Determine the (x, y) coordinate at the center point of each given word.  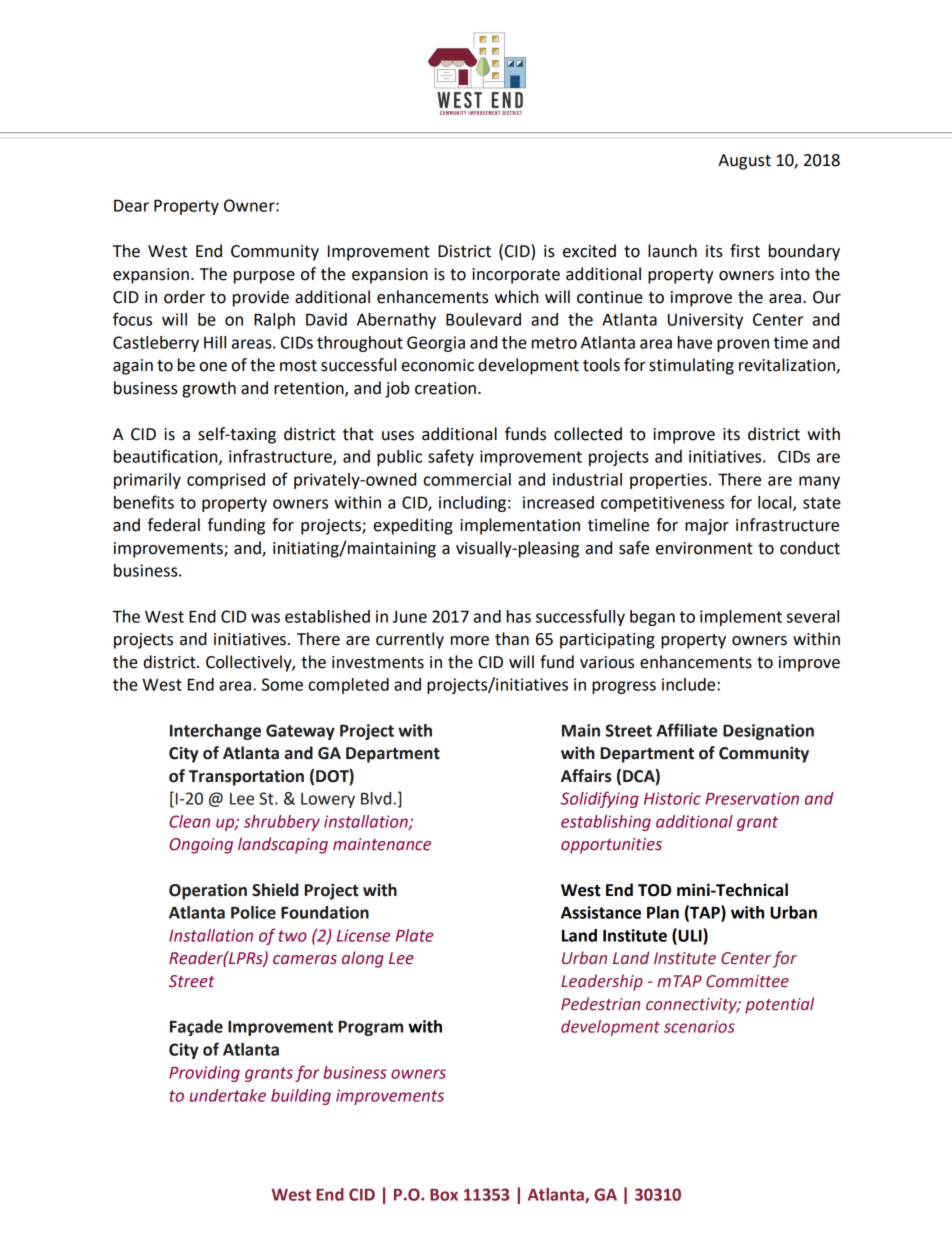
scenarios (699, 1026)
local (776, 503)
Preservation (752, 798)
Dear (131, 205)
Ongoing (201, 846)
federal (174, 525)
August (744, 162)
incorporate (516, 276)
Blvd (377, 798)
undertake (228, 1095)
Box (444, 1195)
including (472, 504)
